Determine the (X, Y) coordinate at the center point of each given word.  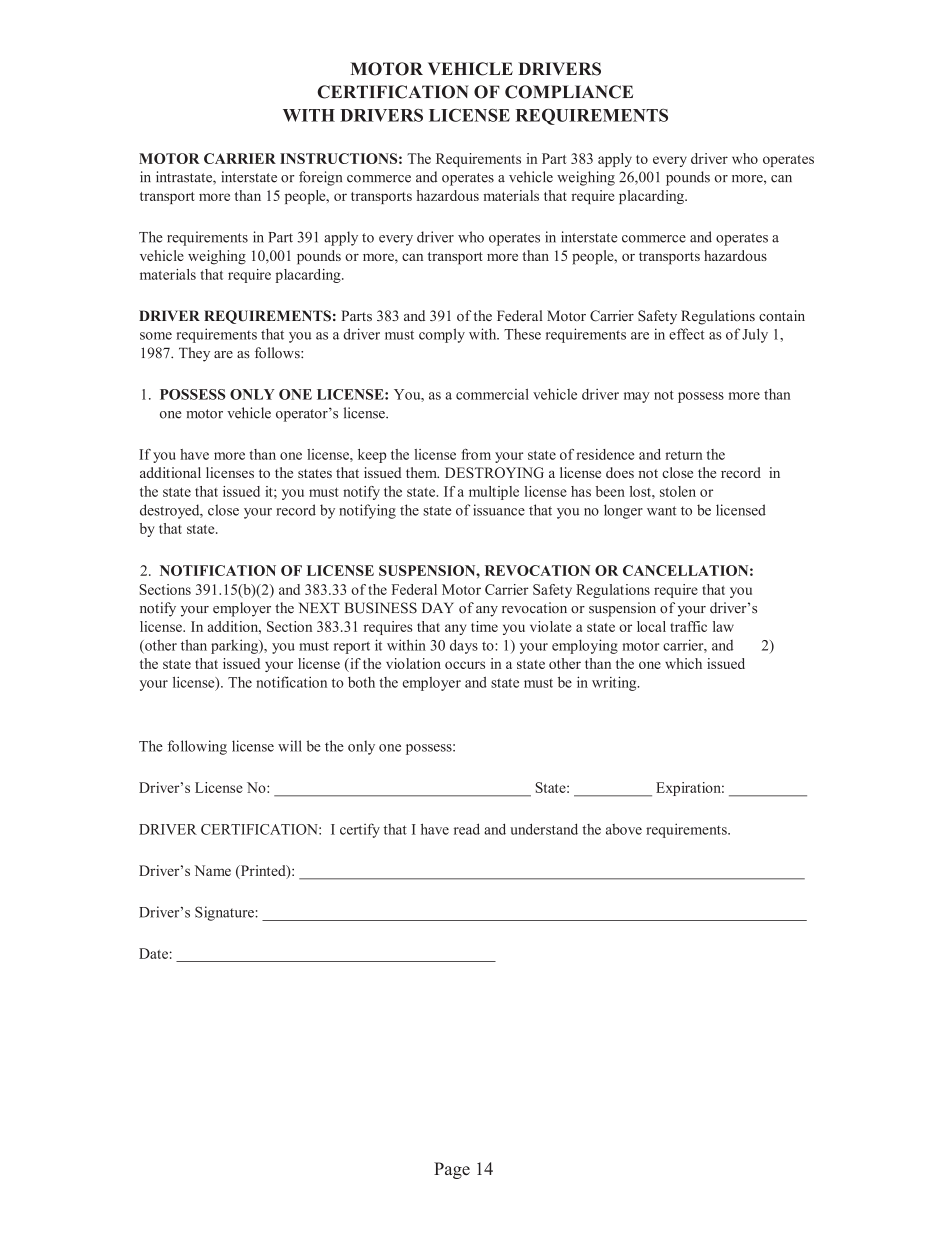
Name (213, 870)
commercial (492, 394)
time (484, 626)
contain (782, 315)
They (194, 354)
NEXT (319, 607)
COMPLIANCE (569, 92)
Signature (225, 913)
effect (687, 334)
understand (544, 829)
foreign (320, 178)
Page (452, 1170)
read (467, 829)
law (723, 626)
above (624, 829)
